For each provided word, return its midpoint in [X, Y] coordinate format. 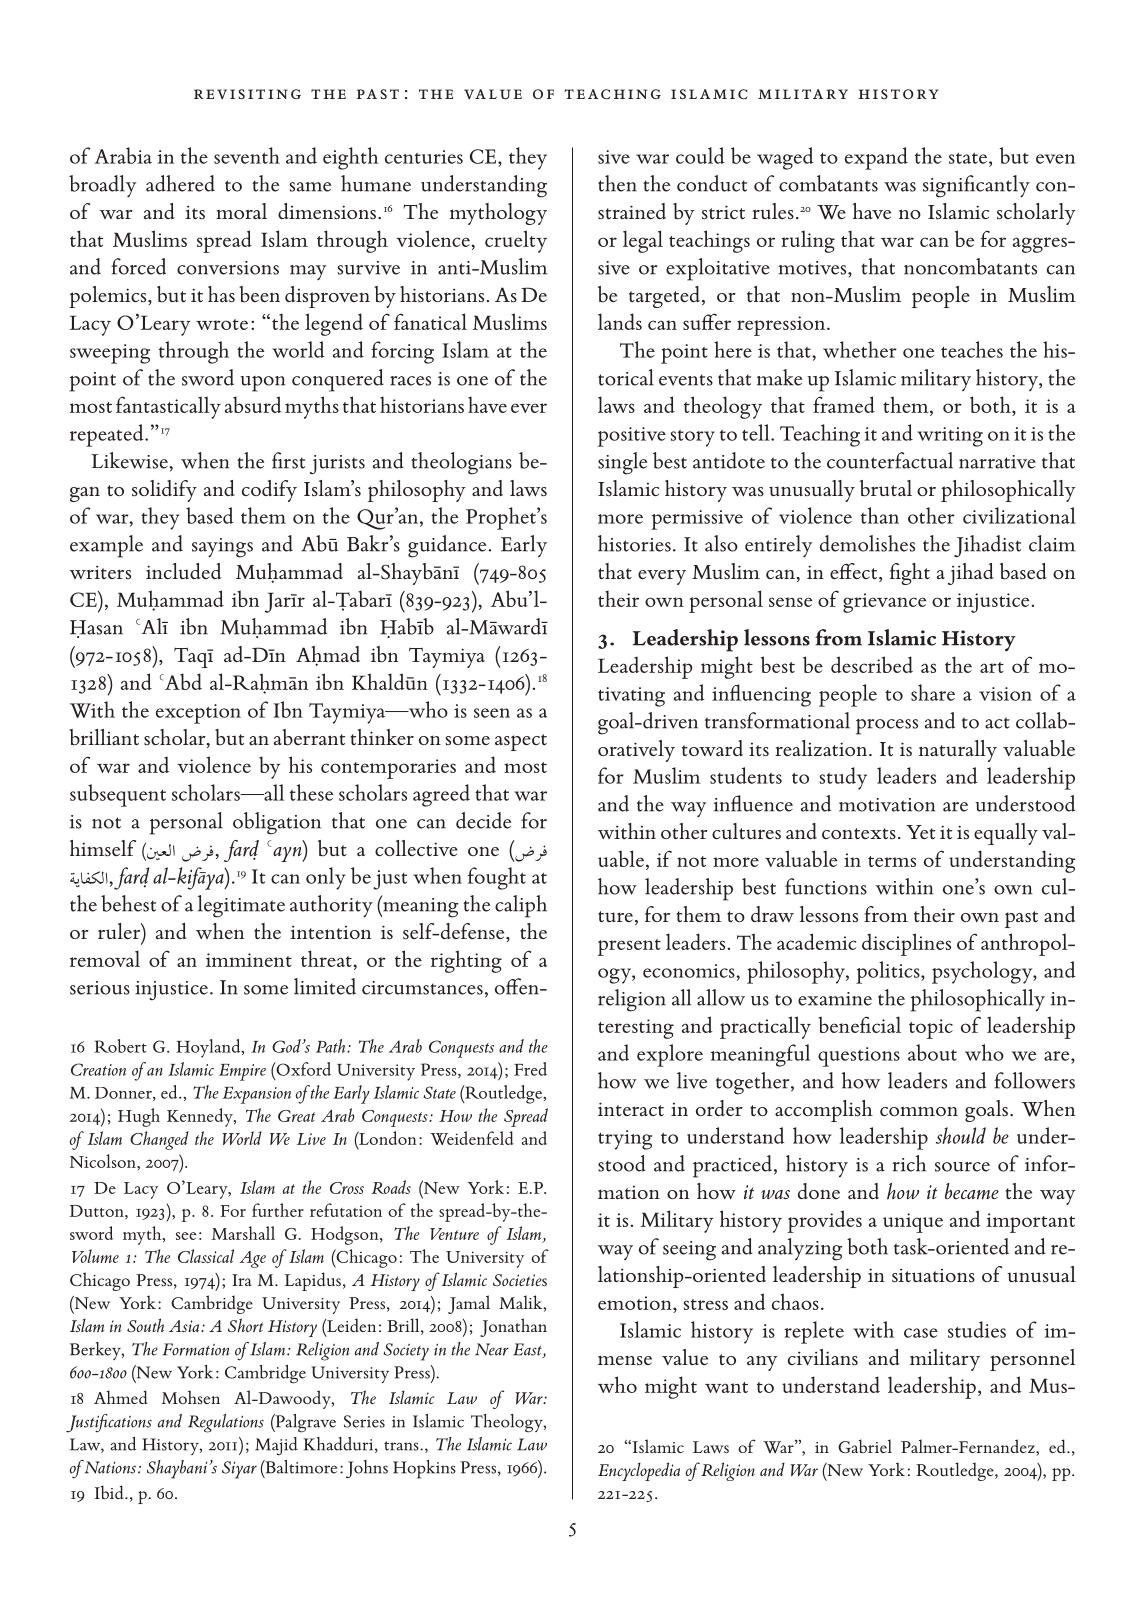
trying [625, 1140]
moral [241, 211]
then [617, 183]
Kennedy [201, 1117]
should [961, 1135]
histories [634, 543]
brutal [886, 488]
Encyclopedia [639, 1471]
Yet [920, 832]
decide [483, 820]
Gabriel [865, 1446]
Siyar [239, 1470]
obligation [277, 823]
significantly [976, 186]
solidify [164, 491]
